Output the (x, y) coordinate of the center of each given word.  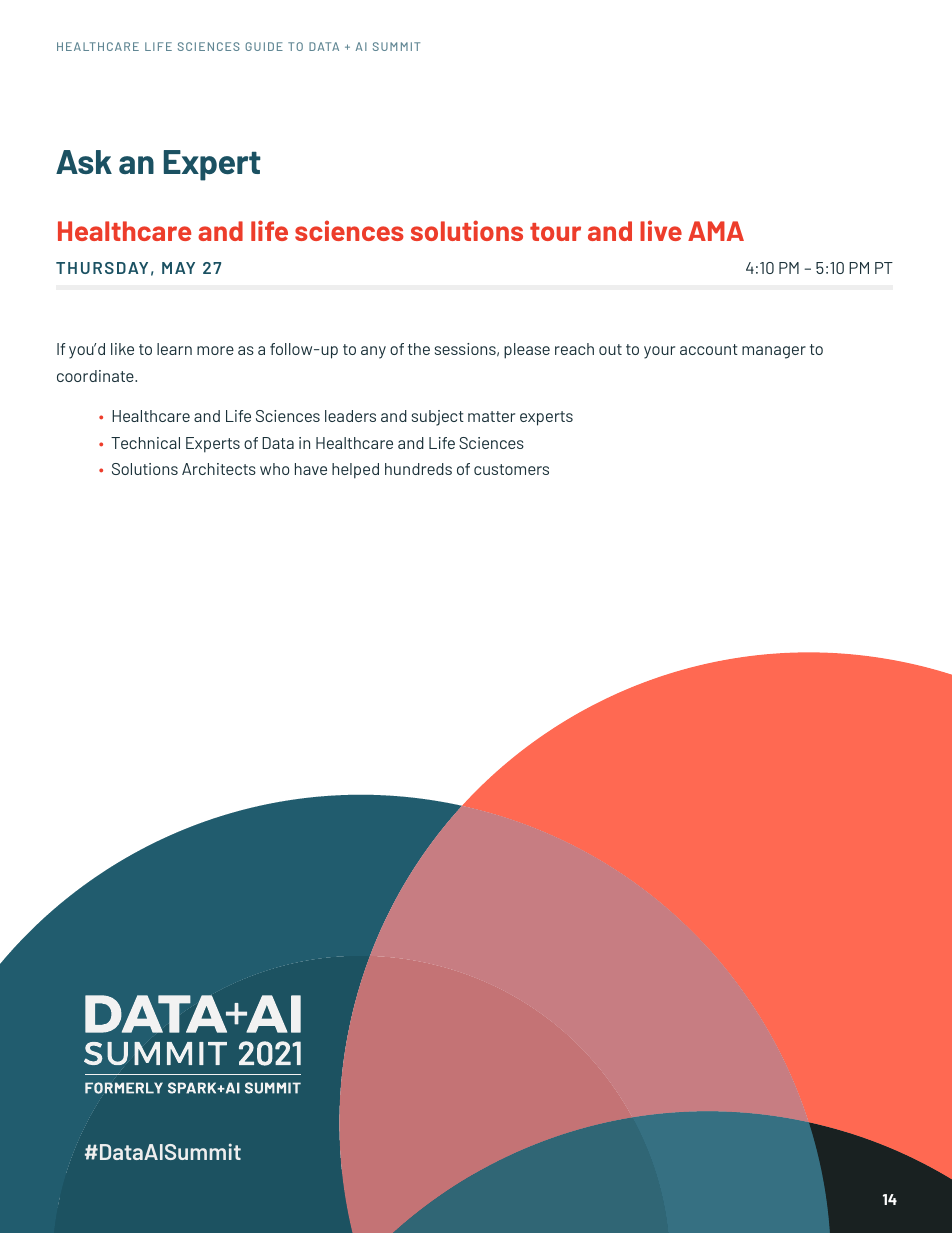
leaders (350, 416)
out (610, 349)
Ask (84, 162)
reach (574, 349)
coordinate (96, 376)
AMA (716, 231)
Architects (219, 469)
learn (174, 349)
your (659, 352)
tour (555, 232)
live (661, 230)
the (419, 349)
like (122, 349)
